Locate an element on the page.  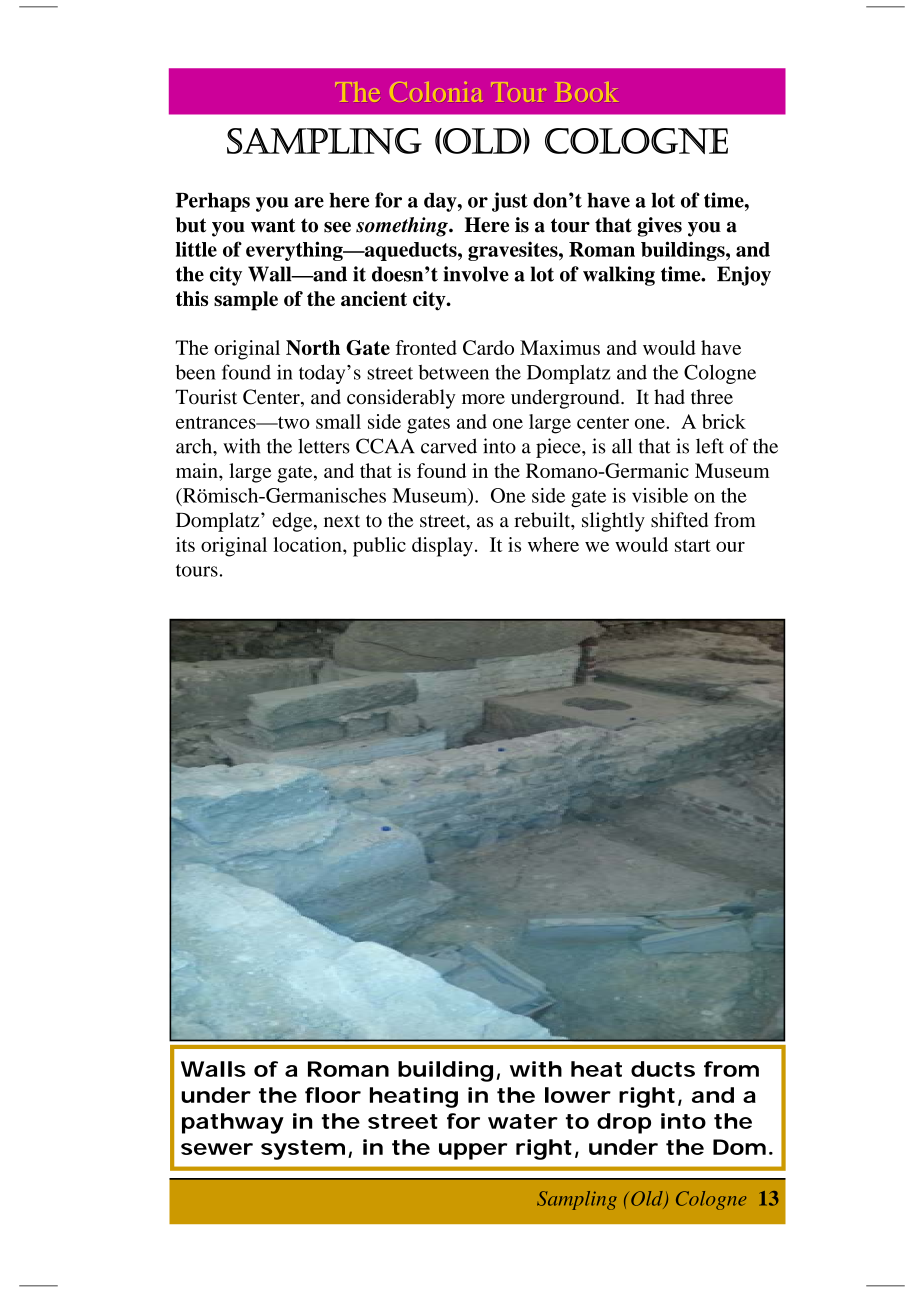
start is located at coordinates (693, 545).
